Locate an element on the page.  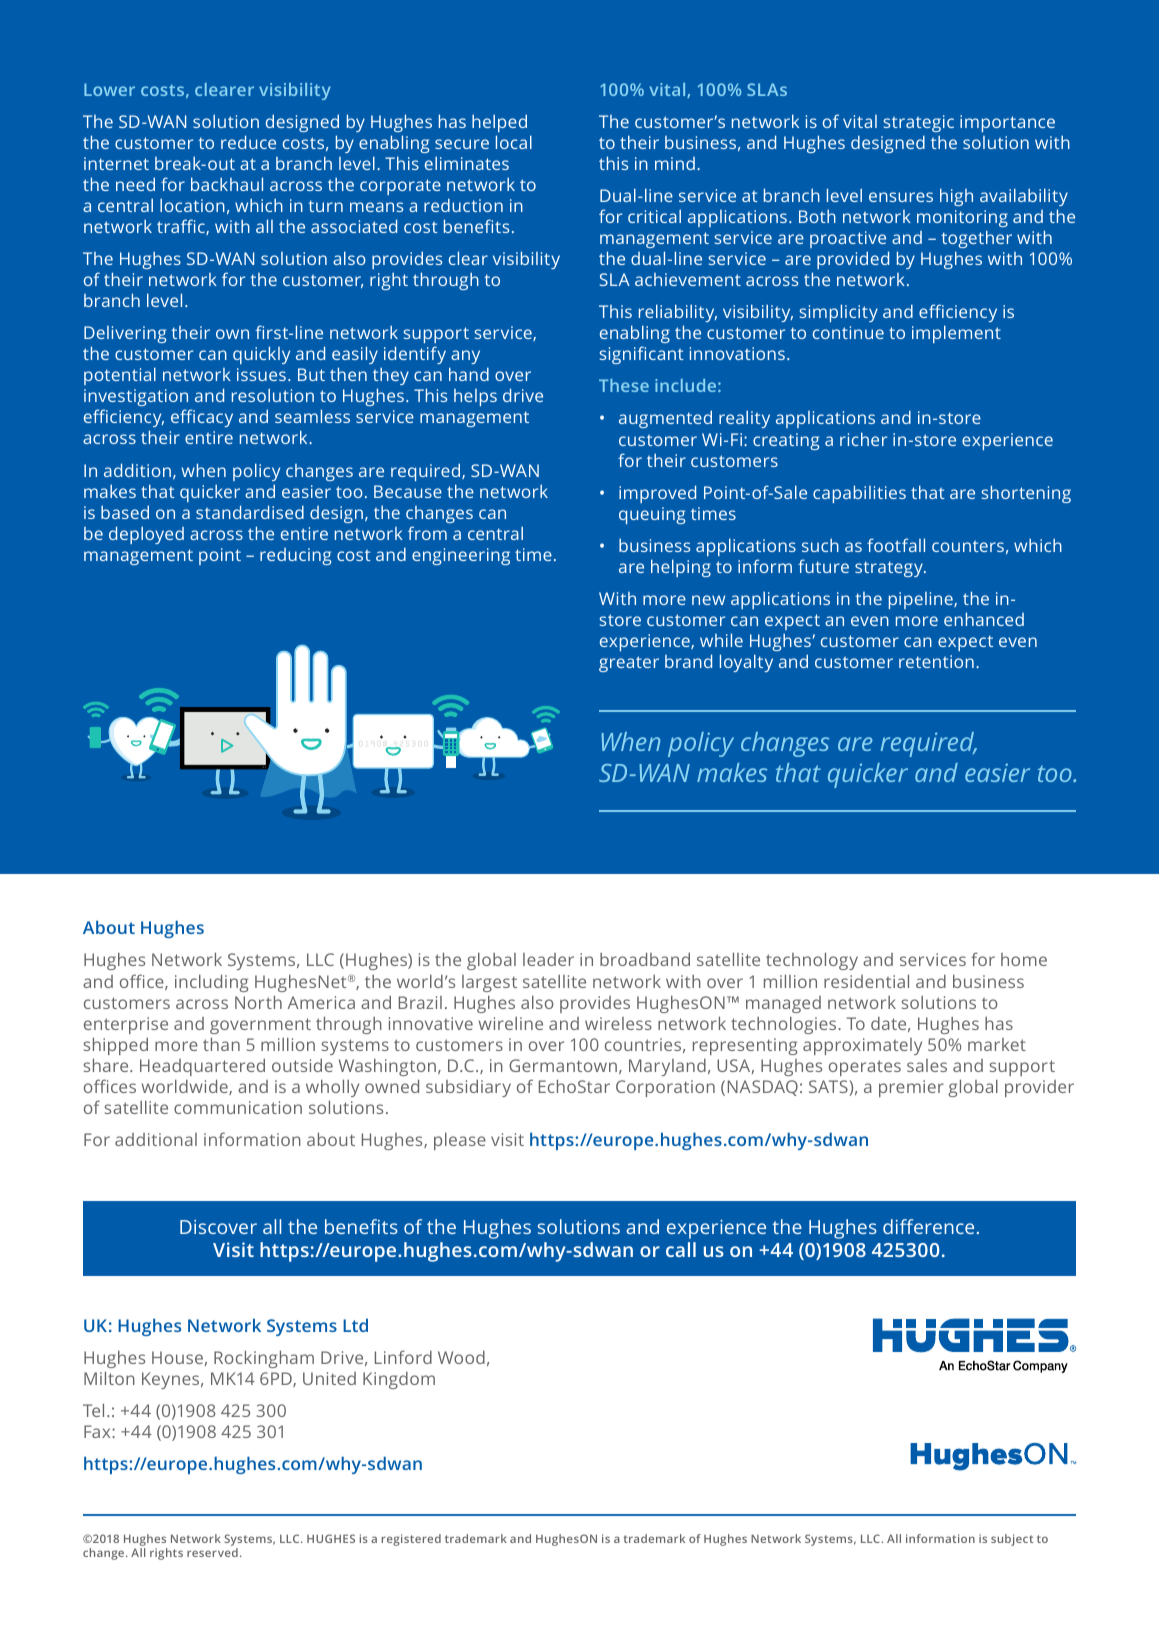
communication is located at coordinates (238, 1107).
